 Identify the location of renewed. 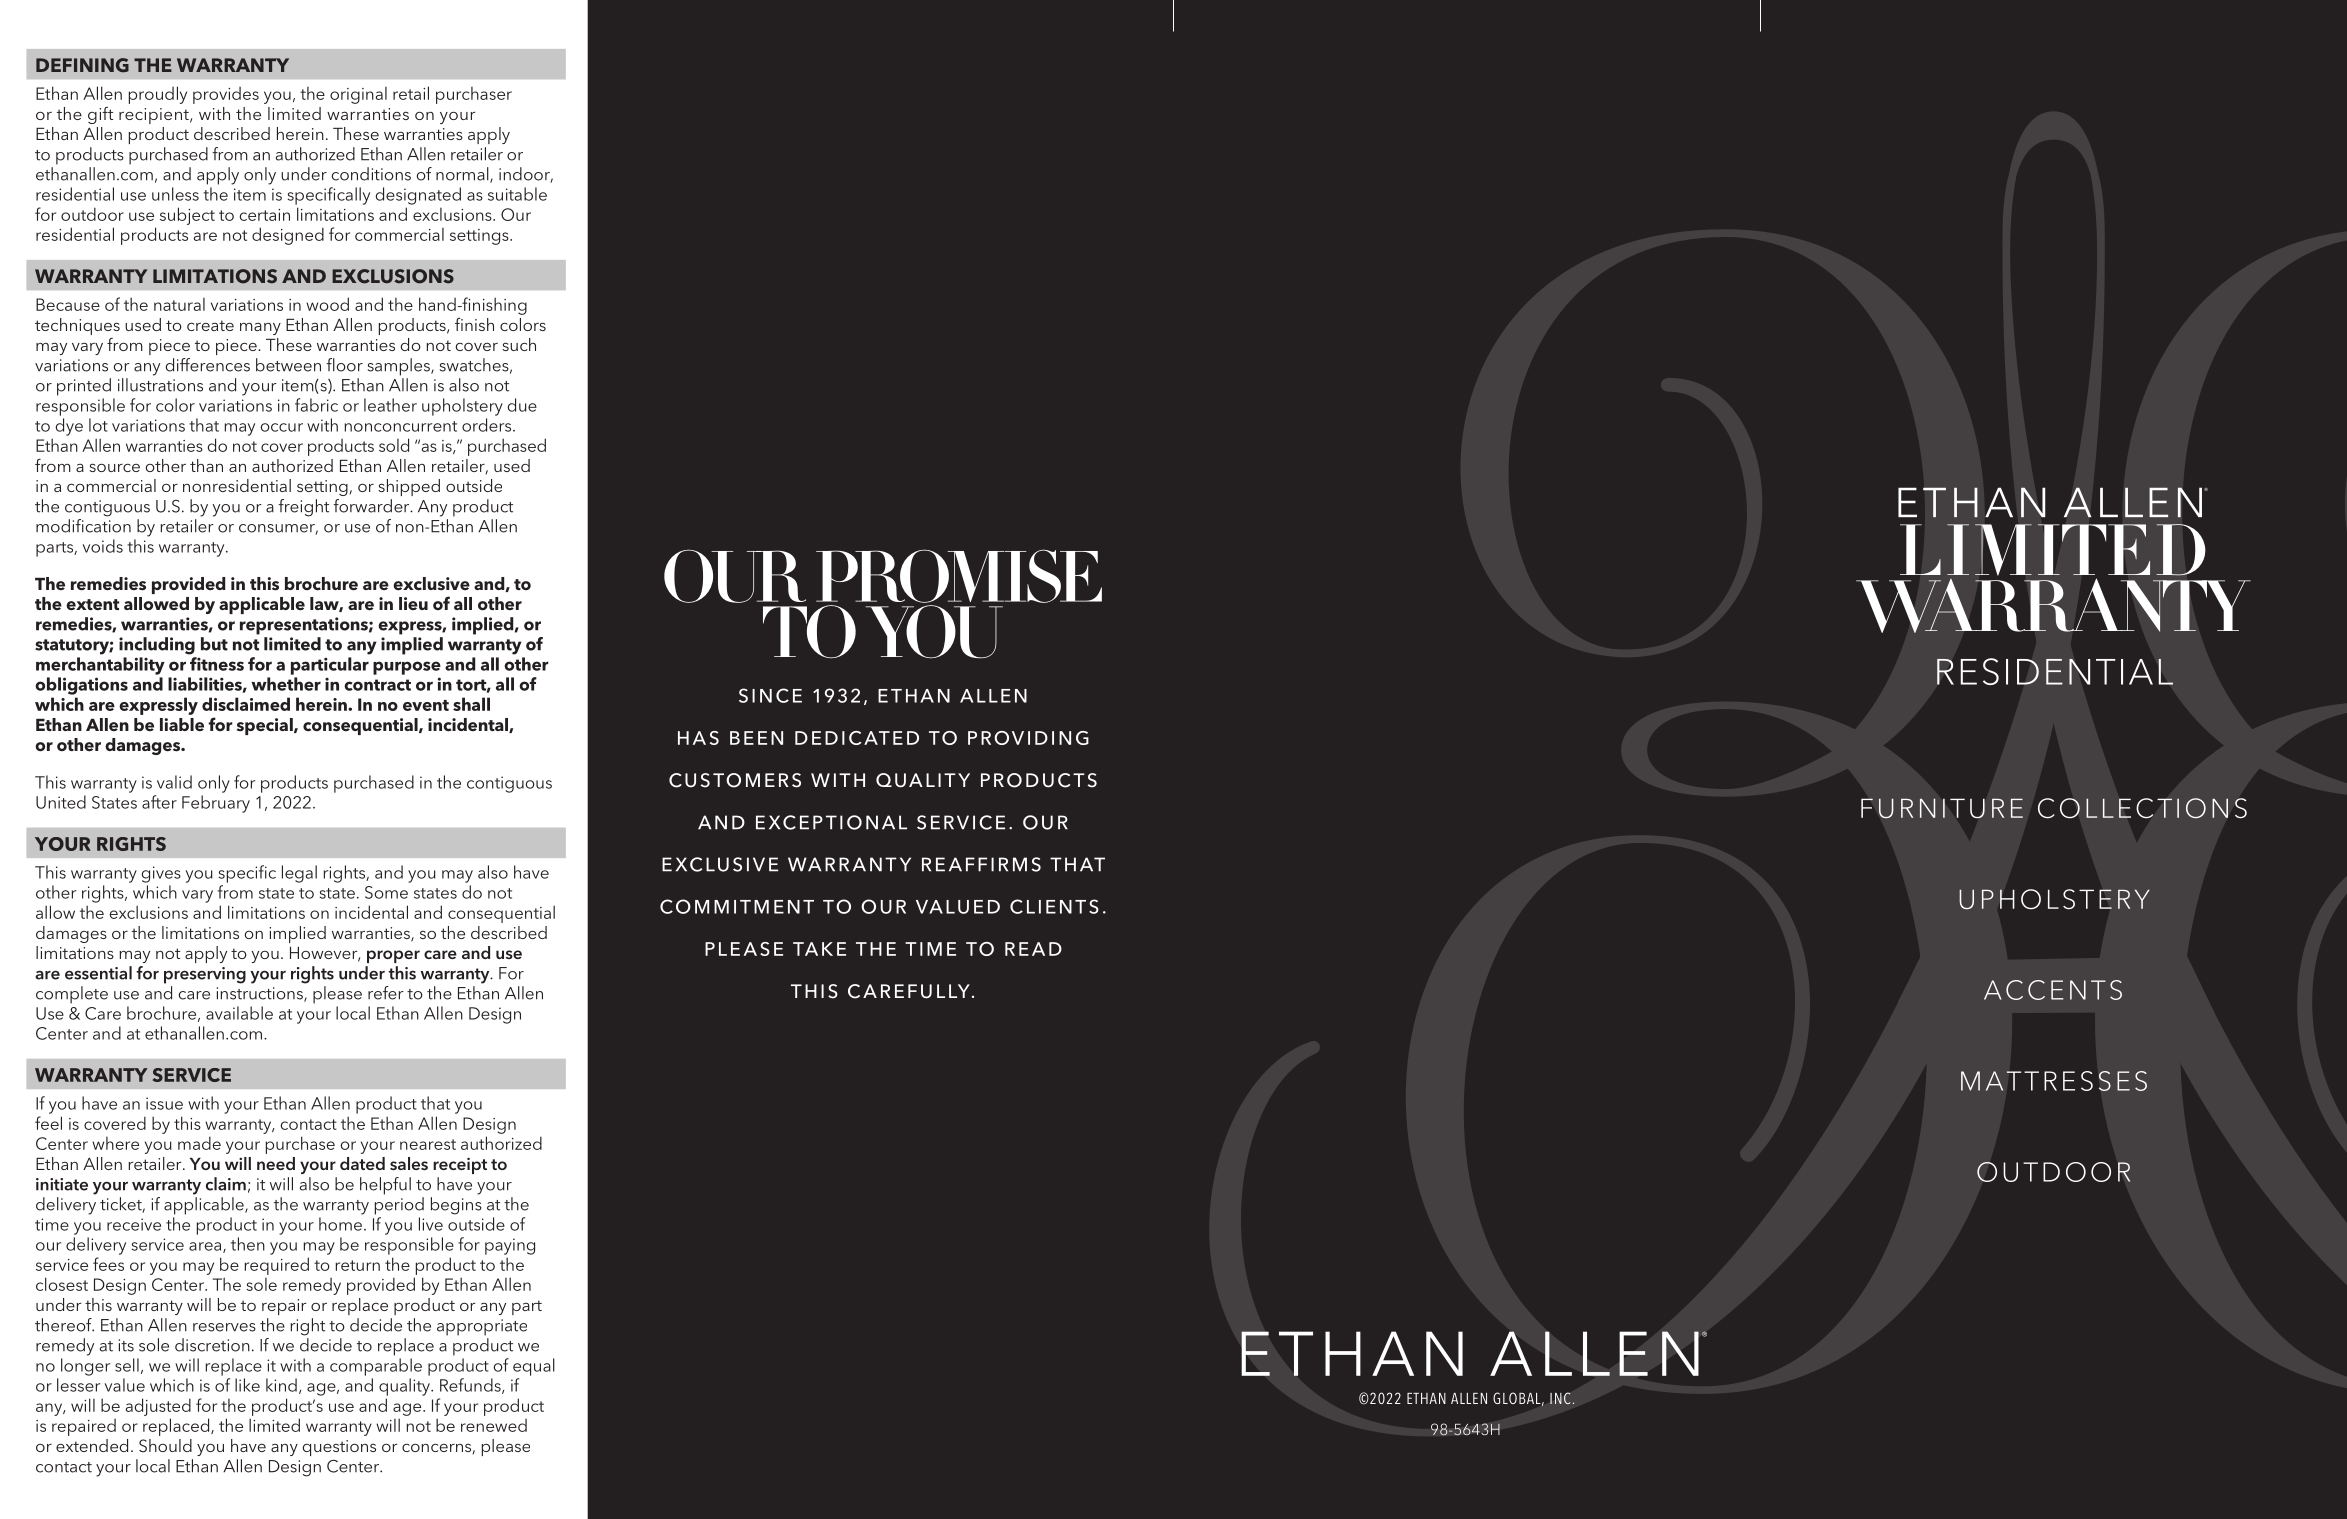
(494, 1425).
